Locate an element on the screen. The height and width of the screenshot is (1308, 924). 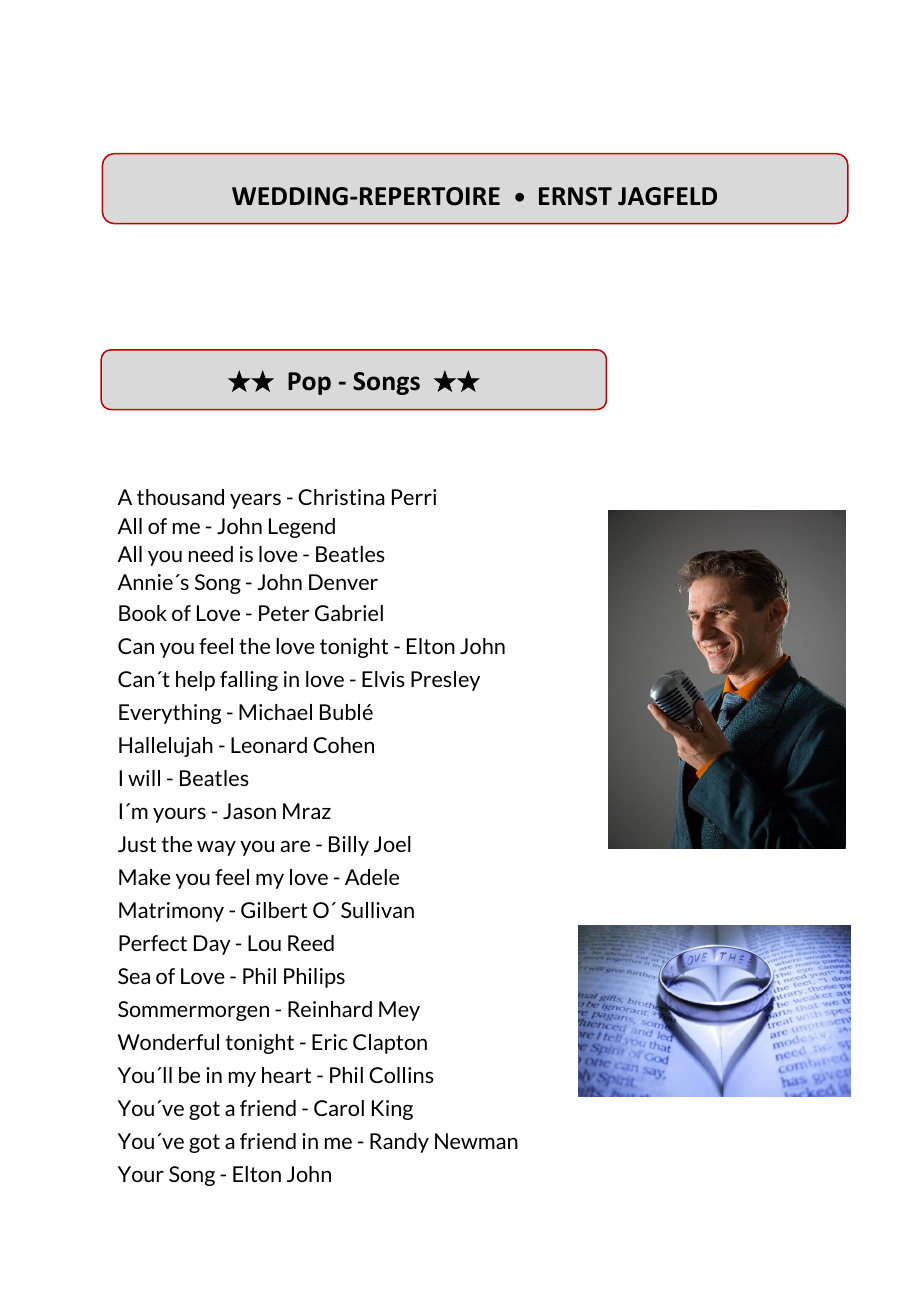
Presley is located at coordinates (445, 681).
